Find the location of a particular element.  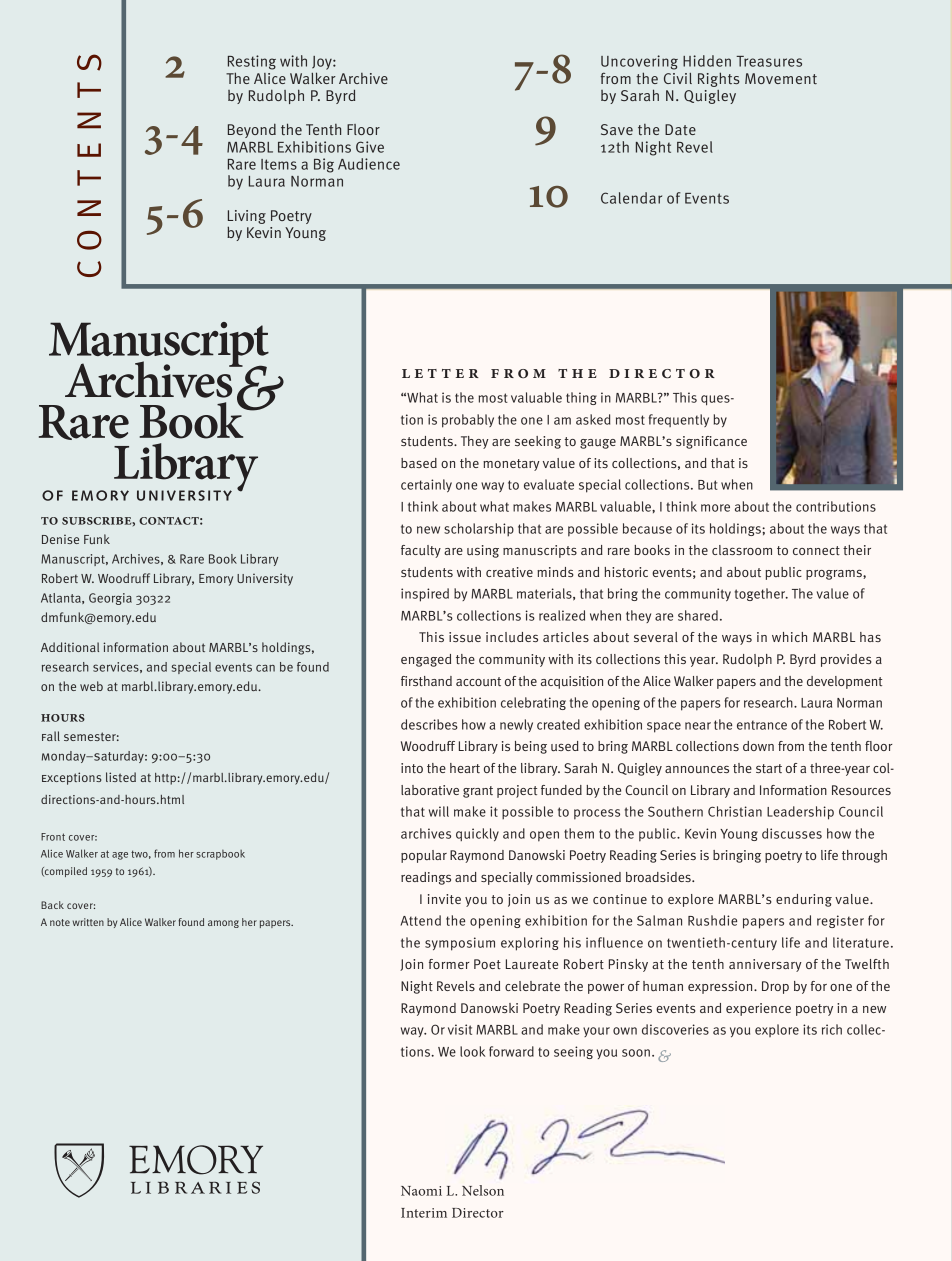

Naomi is located at coordinates (421, 1191).
